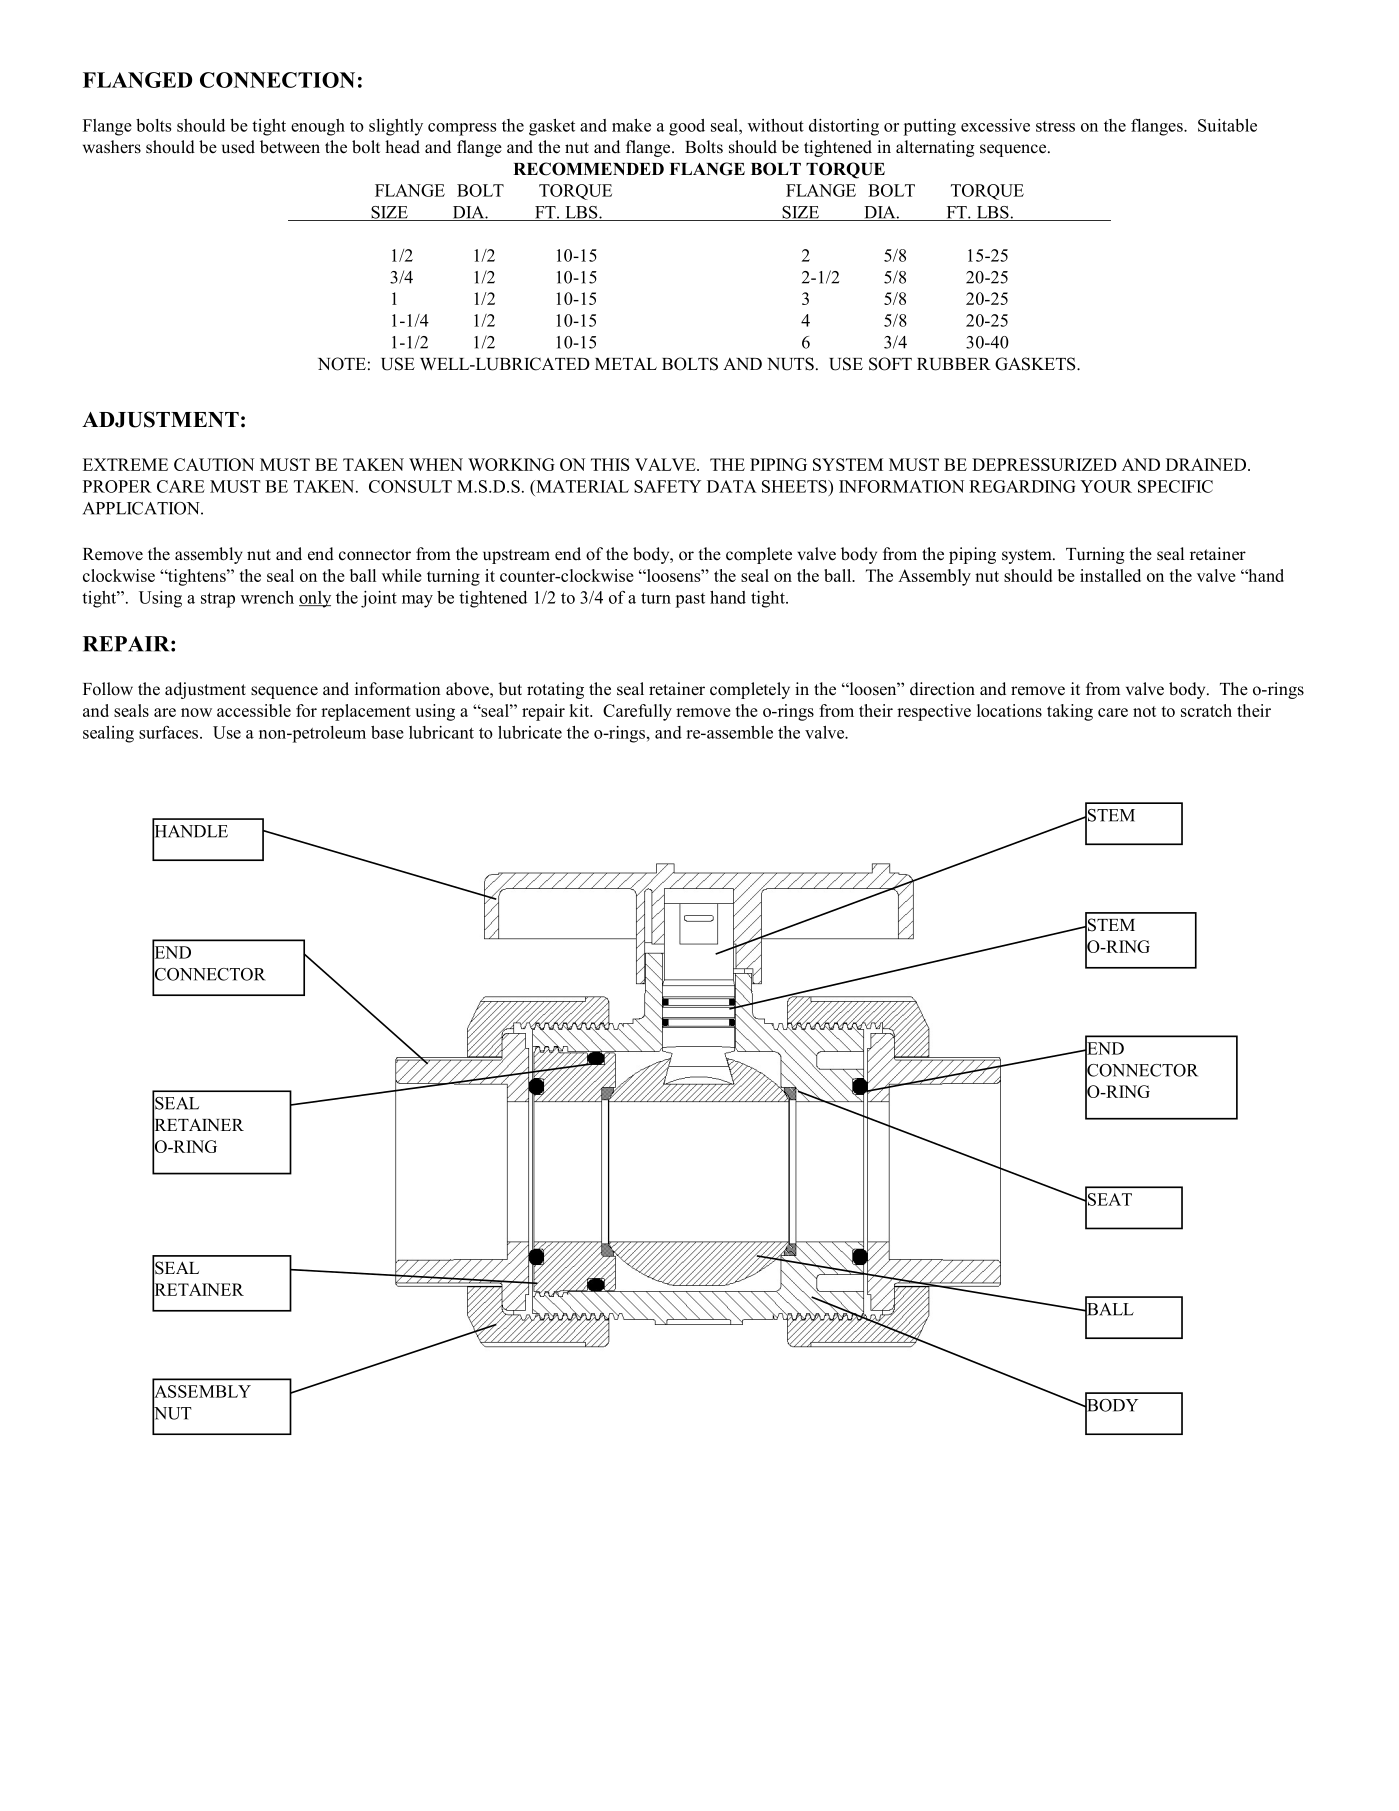  Describe the element at coordinates (238, 147) in the page. I see `used` at that location.
